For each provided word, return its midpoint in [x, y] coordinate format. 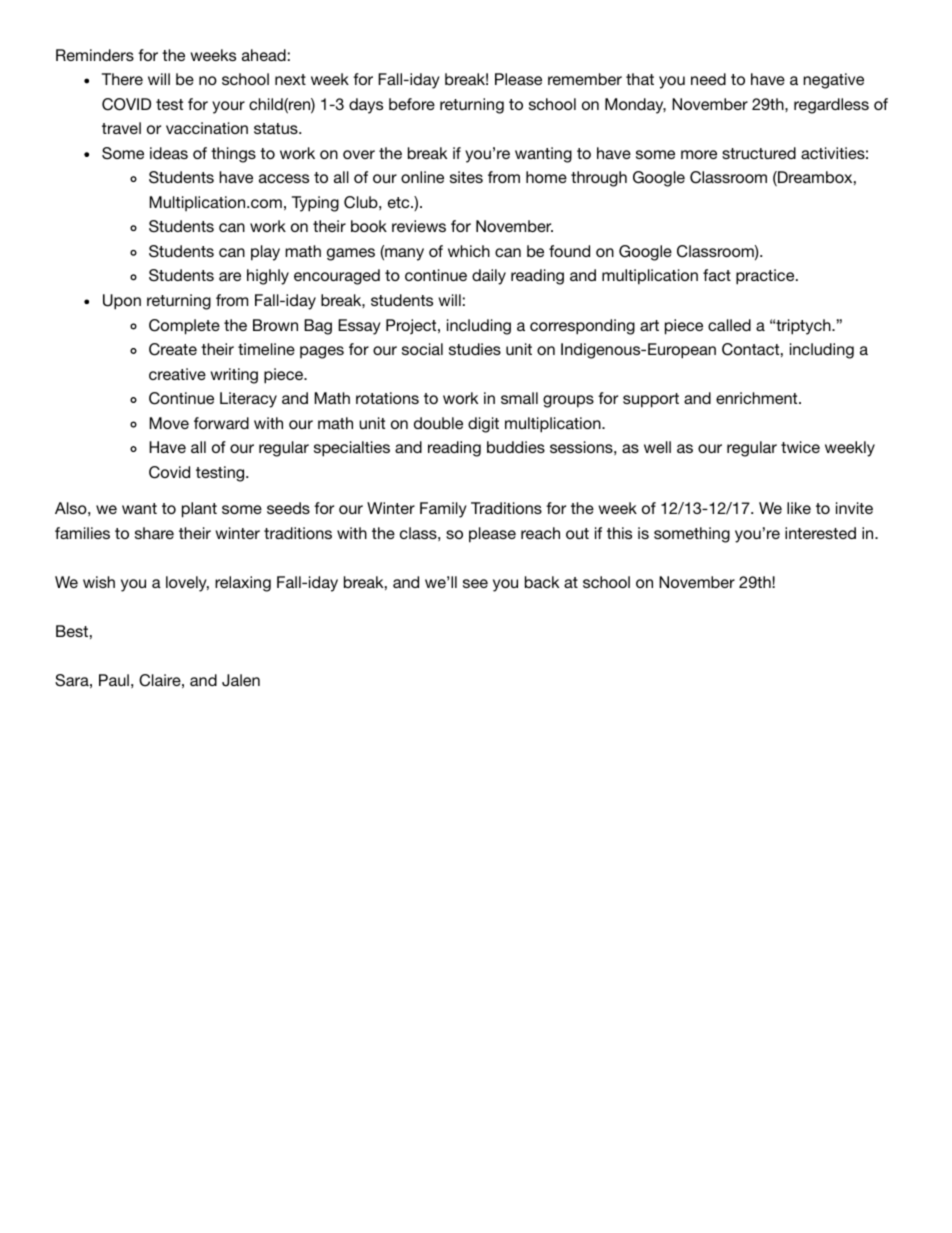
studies [475, 349]
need [708, 79]
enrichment [758, 398]
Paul [114, 680]
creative [177, 374]
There [122, 79]
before [412, 104]
